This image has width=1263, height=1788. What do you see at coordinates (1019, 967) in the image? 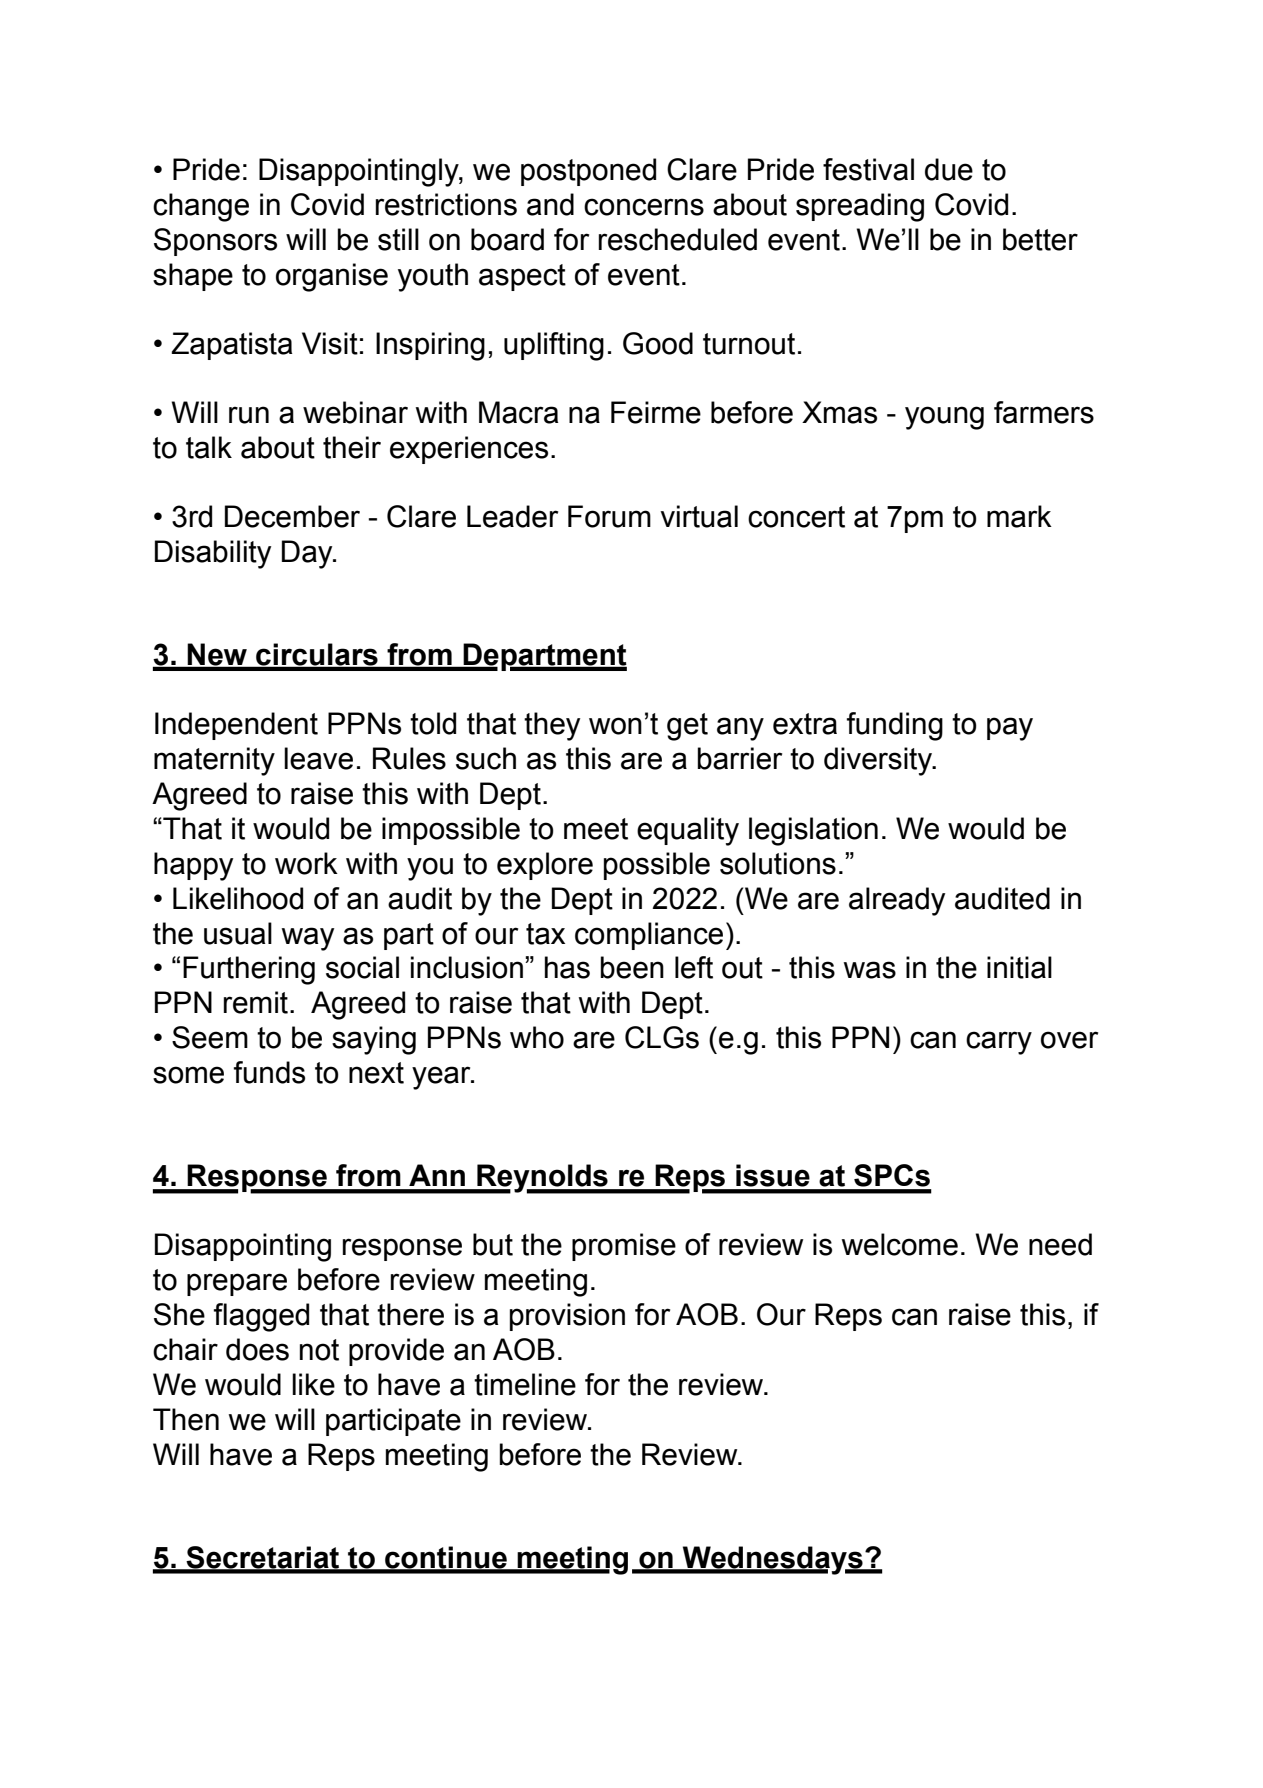
I see `initial` at bounding box center [1019, 967].
